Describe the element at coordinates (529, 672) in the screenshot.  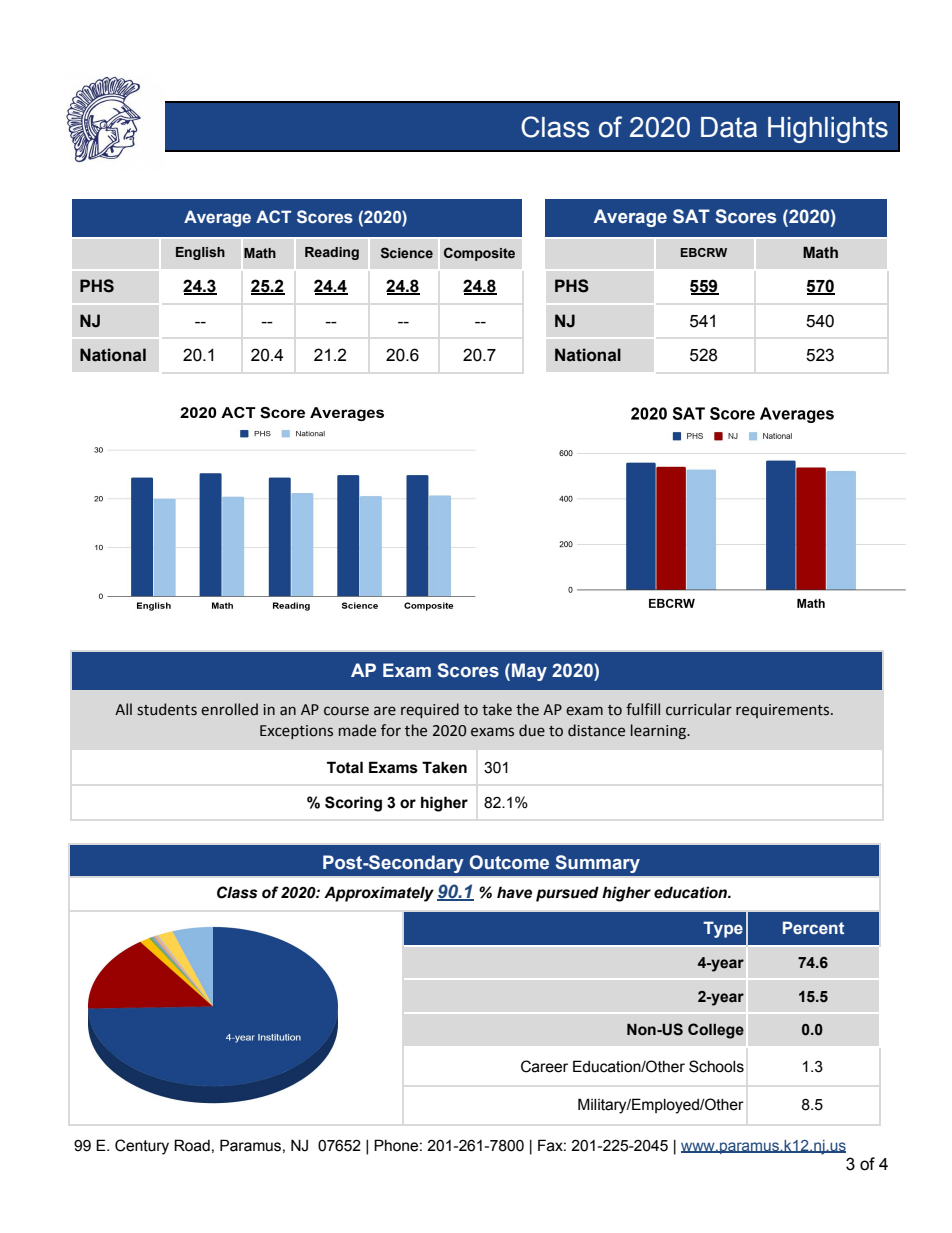
I see `May` at that location.
